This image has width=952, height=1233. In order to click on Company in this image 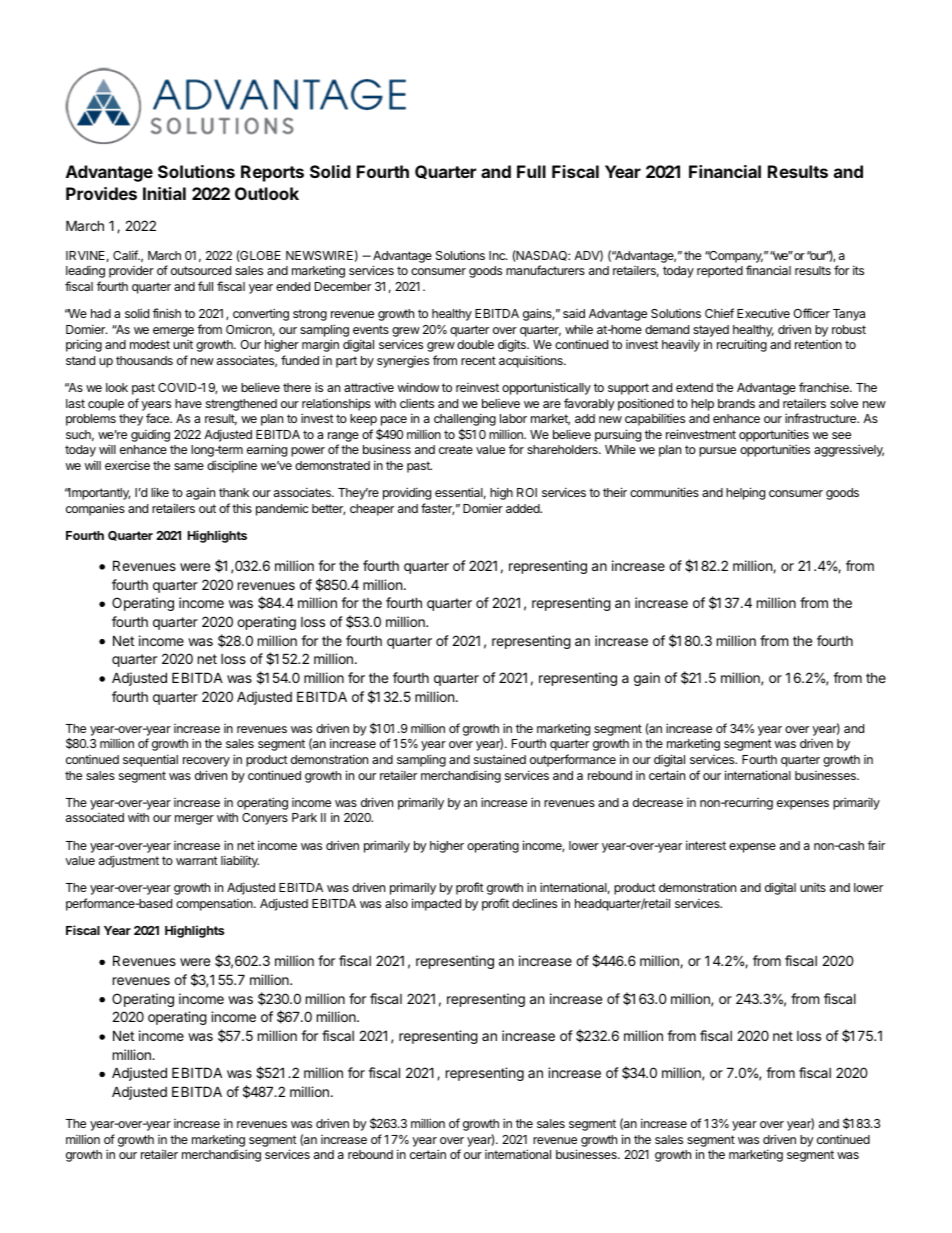, I will do `click(735, 257)`.
